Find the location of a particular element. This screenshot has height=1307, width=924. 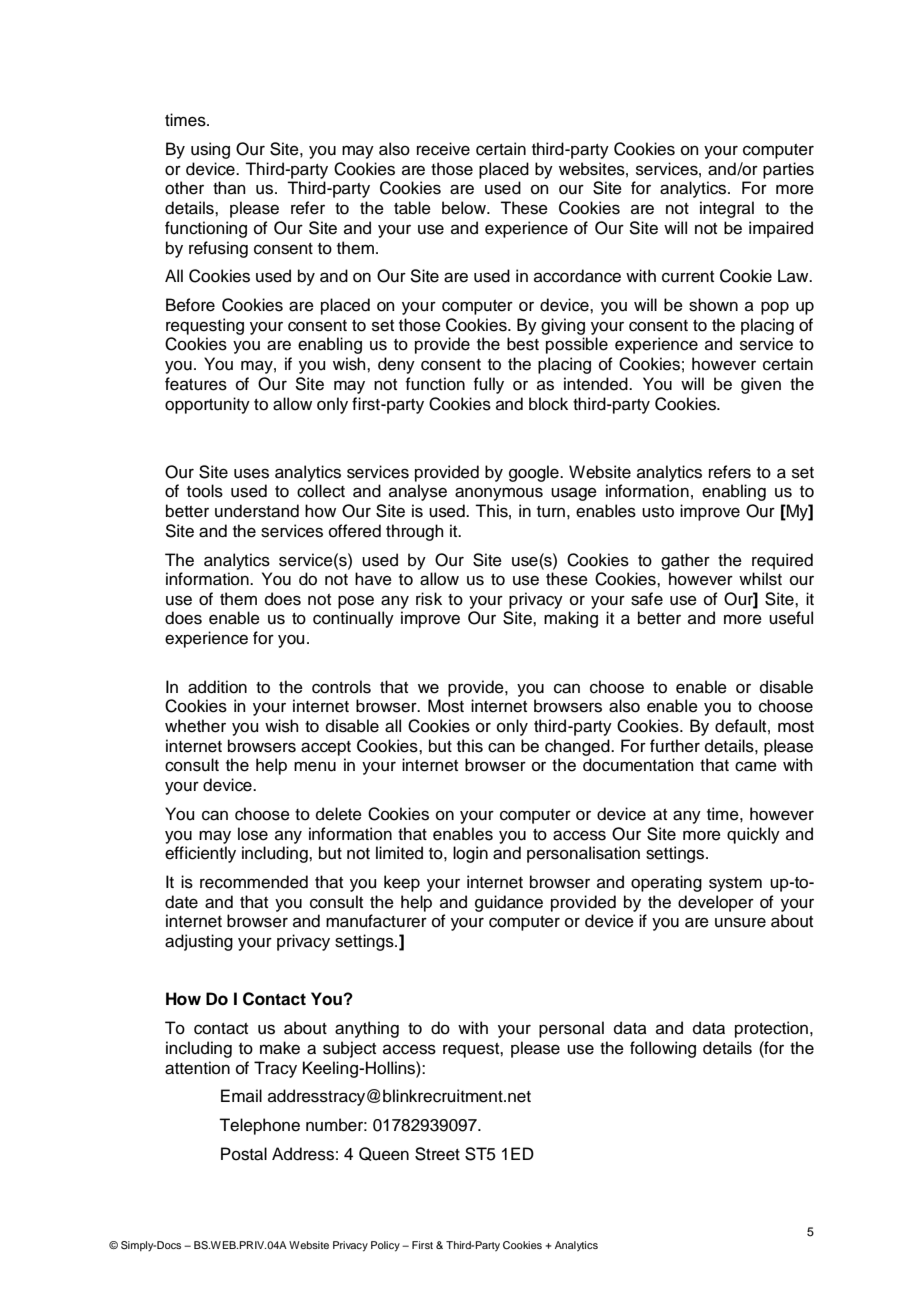

Street is located at coordinates (437, 1154).
